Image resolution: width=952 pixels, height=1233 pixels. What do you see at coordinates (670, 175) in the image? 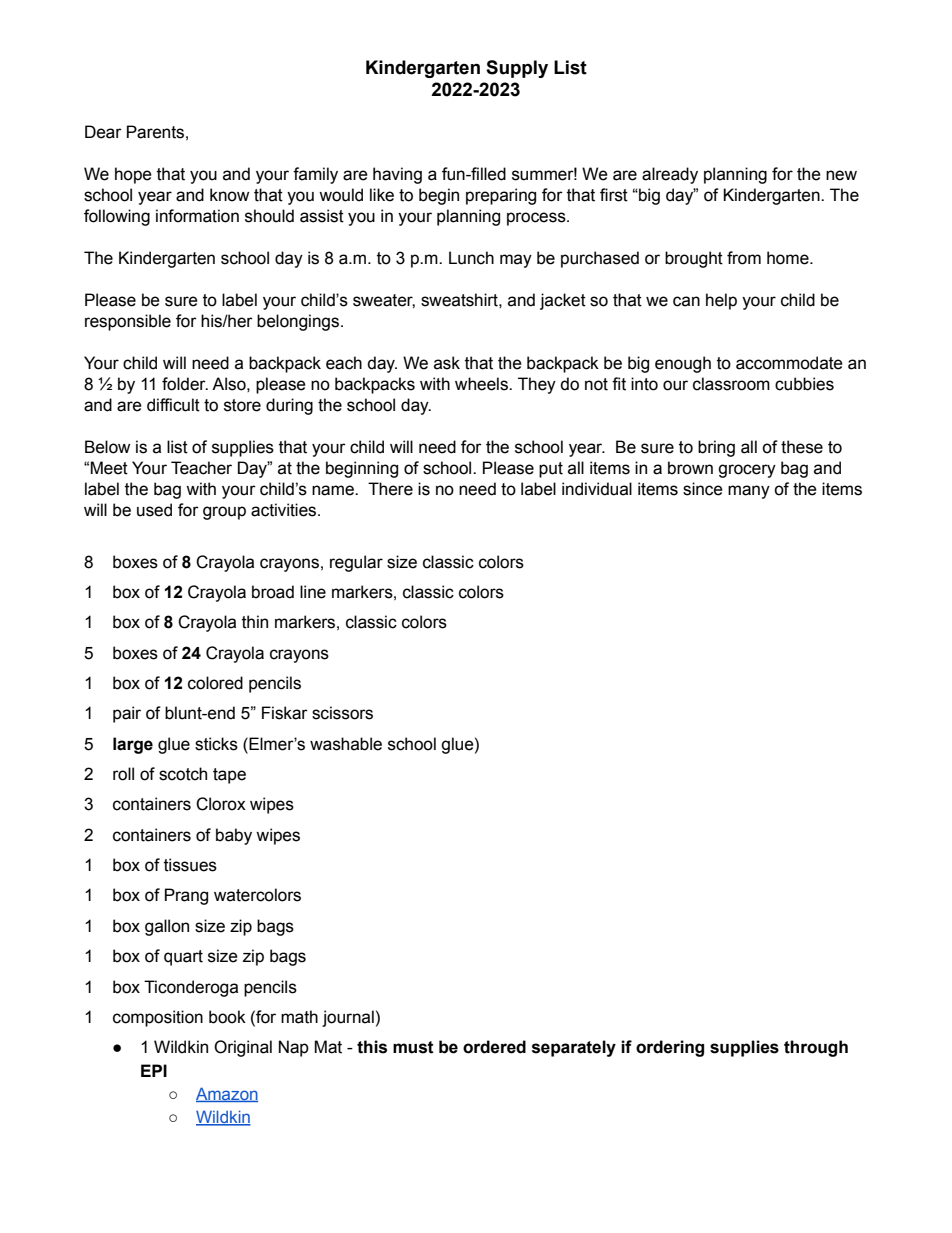
I see `already` at bounding box center [670, 175].
